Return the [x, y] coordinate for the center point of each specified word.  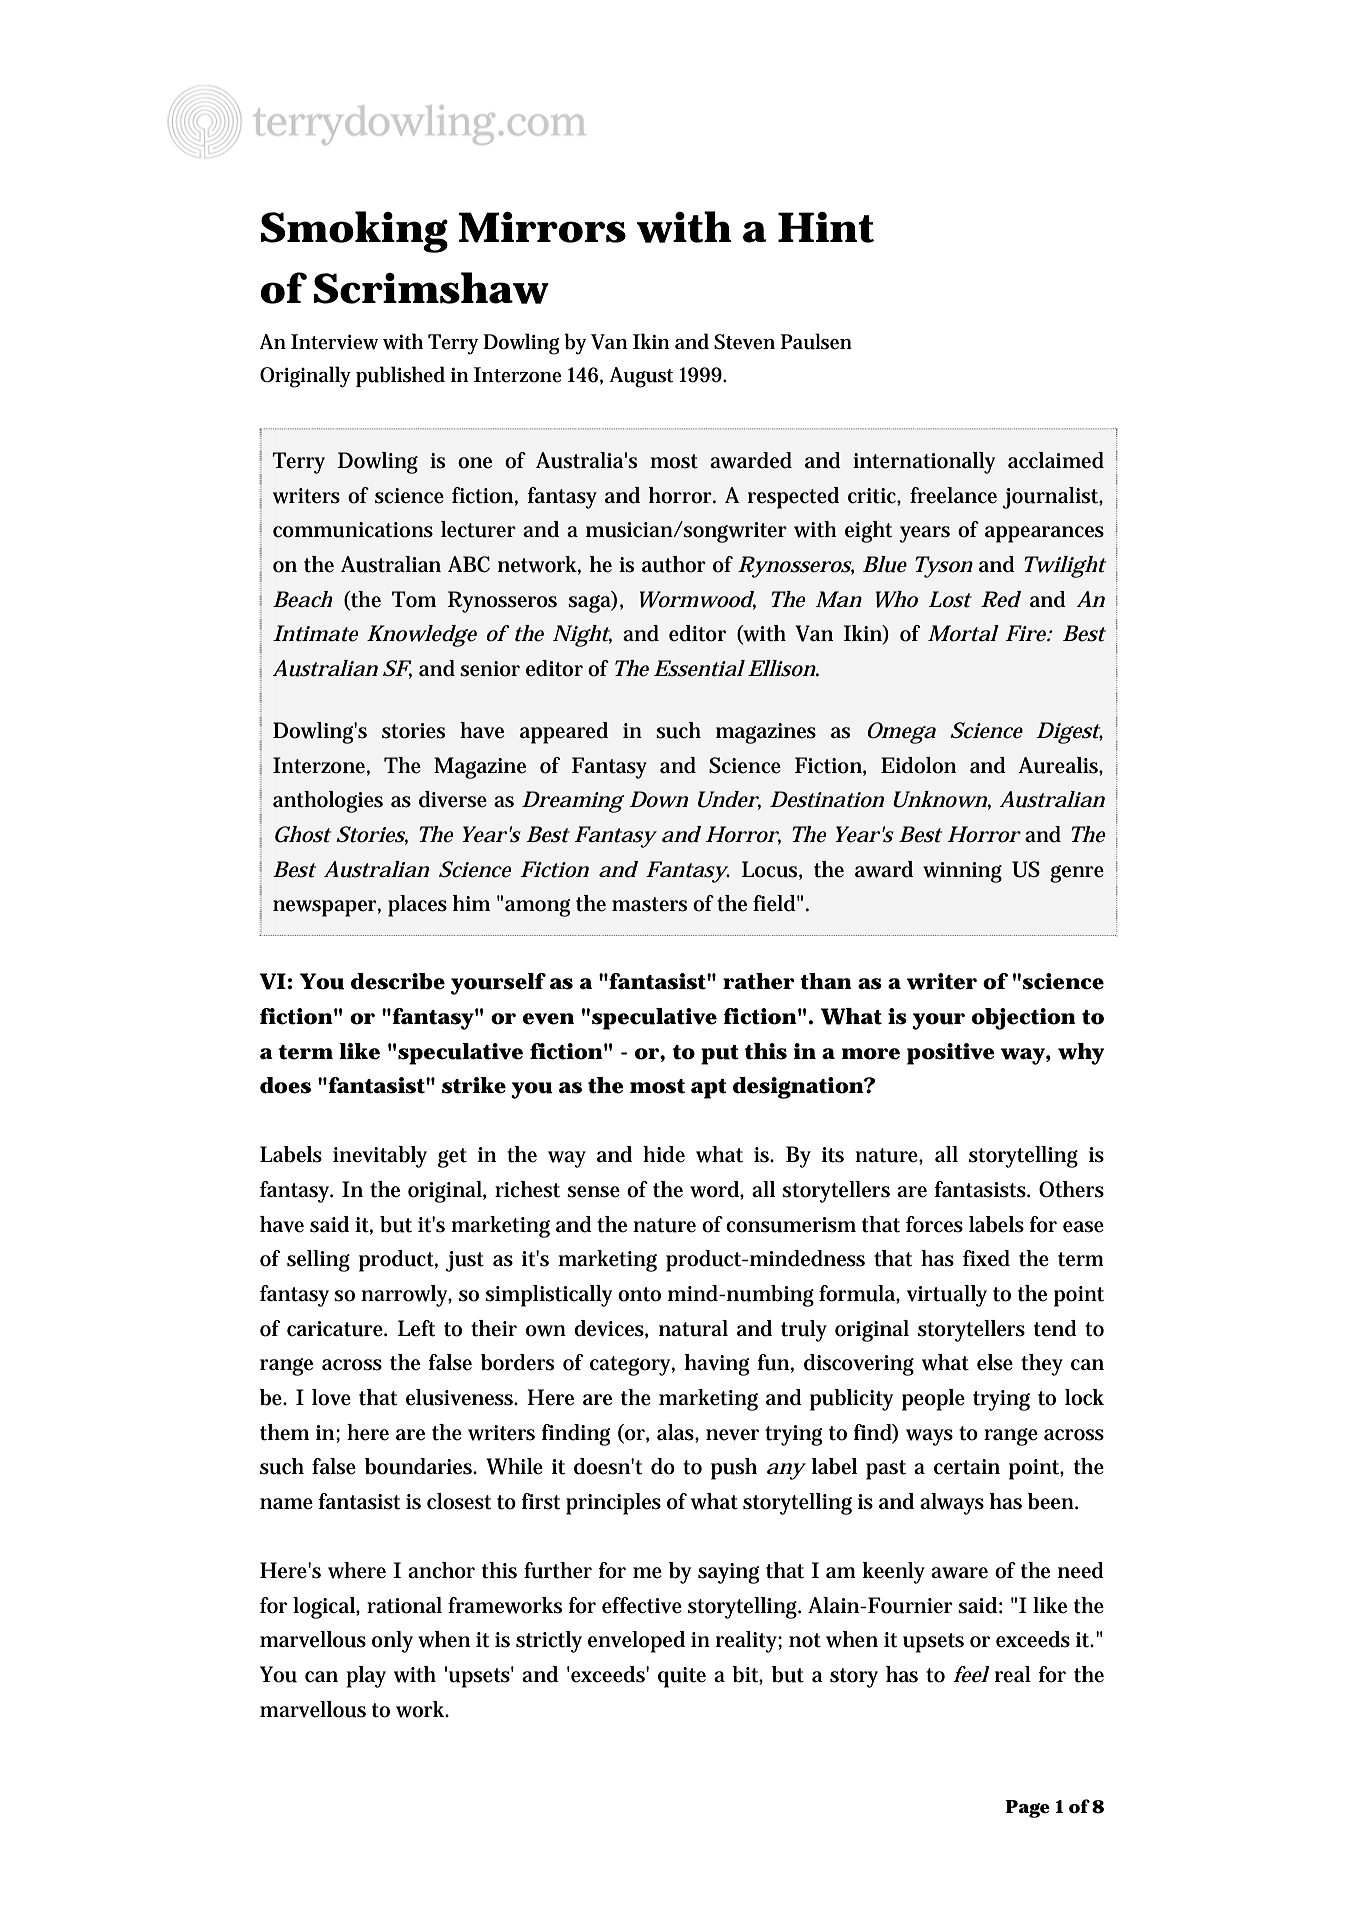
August [641, 377]
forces [934, 1224]
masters [649, 904]
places [417, 906]
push [734, 1469]
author [674, 564]
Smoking [354, 232]
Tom [414, 599]
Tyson [944, 567]
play [366, 1677]
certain [967, 1467]
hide [664, 1154]
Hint [826, 227]
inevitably [380, 1157]
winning [962, 872]
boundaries [420, 1466]
